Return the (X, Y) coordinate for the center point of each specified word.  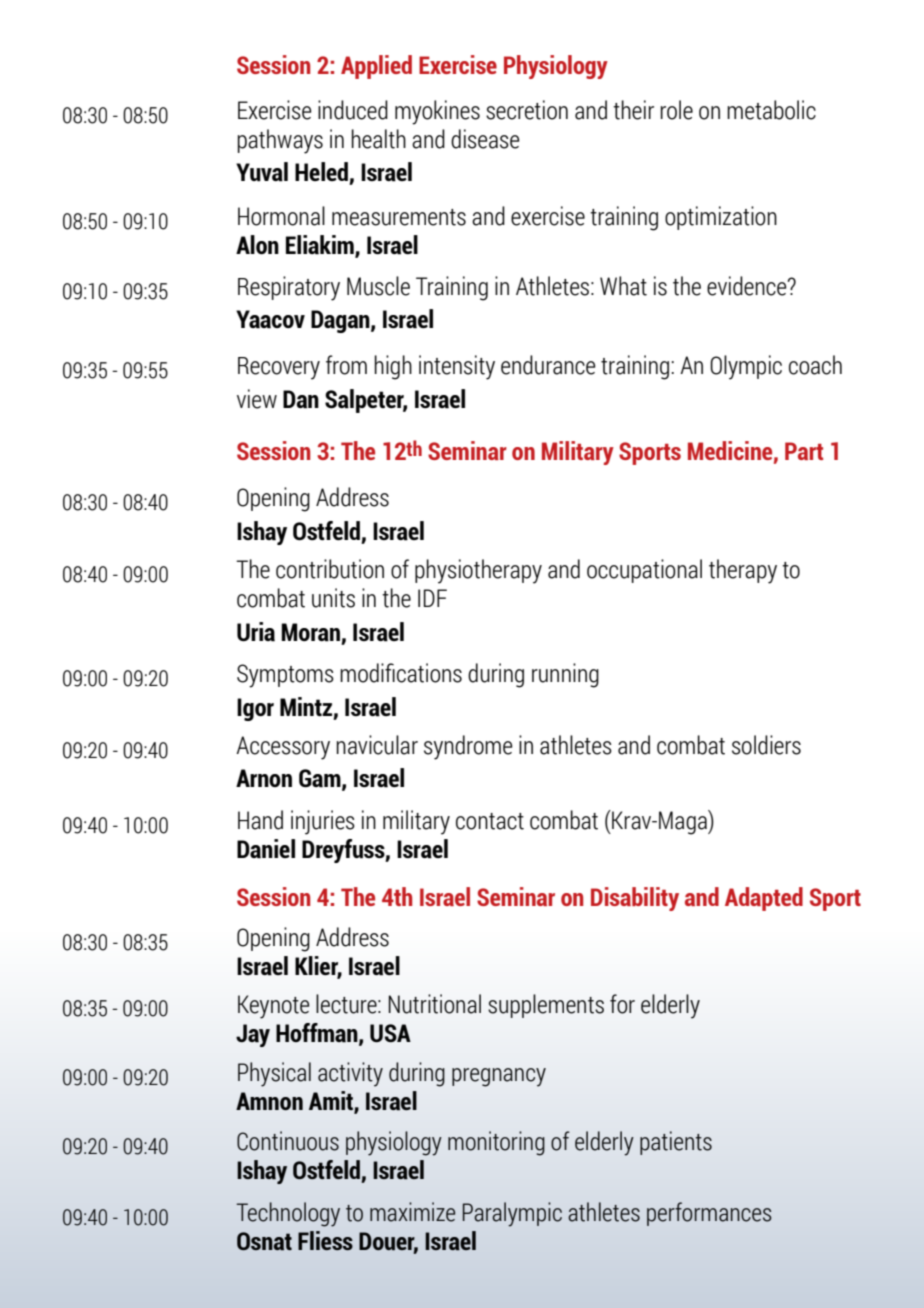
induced (353, 110)
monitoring (496, 1143)
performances (709, 1214)
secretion (527, 110)
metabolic (771, 110)
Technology (288, 1214)
